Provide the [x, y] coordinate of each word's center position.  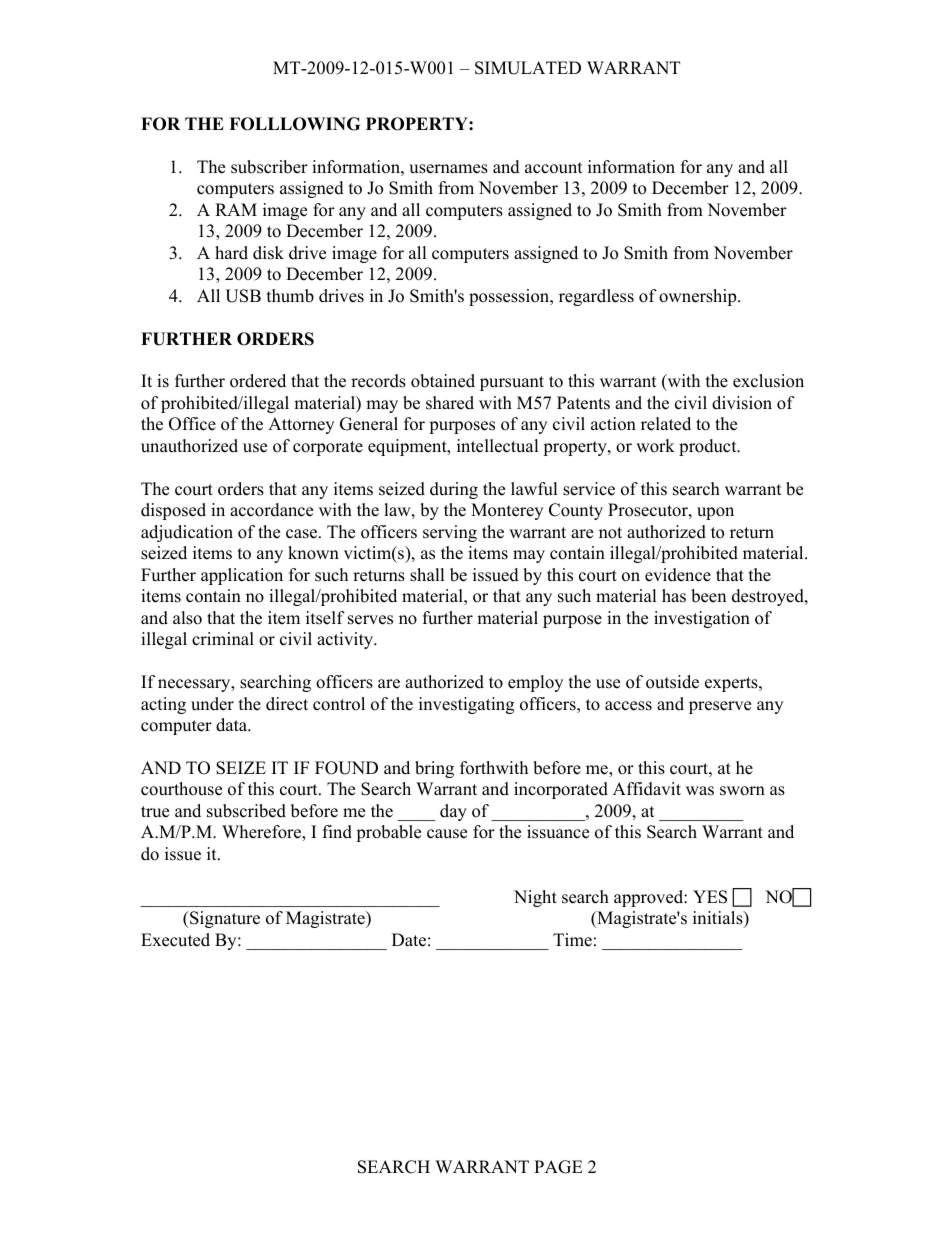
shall [427, 575]
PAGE [558, 1167]
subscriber [269, 167]
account [554, 168]
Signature [224, 919]
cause [447, 834]
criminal [223, 639]
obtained [443, 381]
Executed [175, 940]
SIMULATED [528, 68]
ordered [258, 381]
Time [572, 940]
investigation [702, 619]
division [742, 403]
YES [710, 897]
